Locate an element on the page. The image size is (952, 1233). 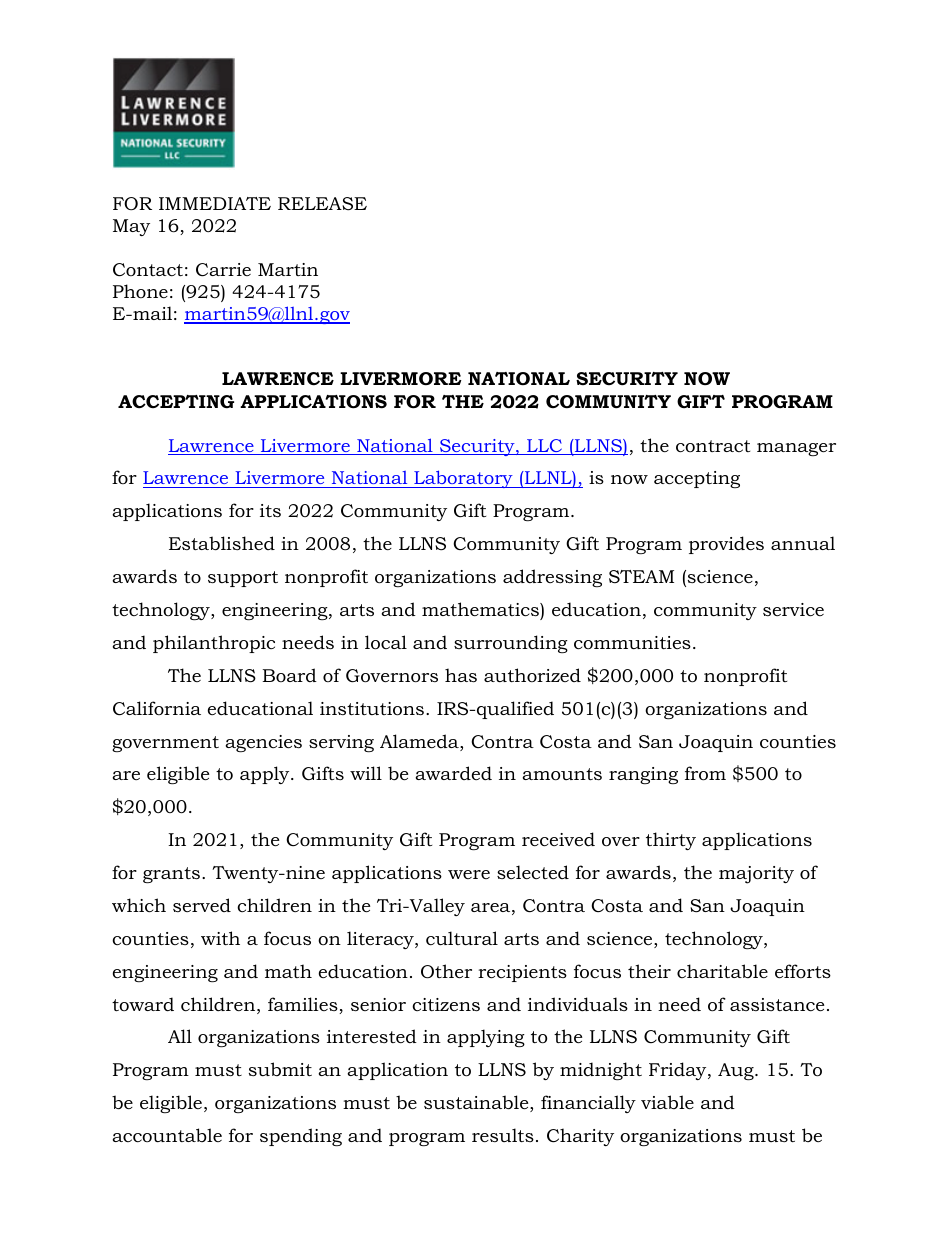
RELEASE is located at coordinates (322, 204).
